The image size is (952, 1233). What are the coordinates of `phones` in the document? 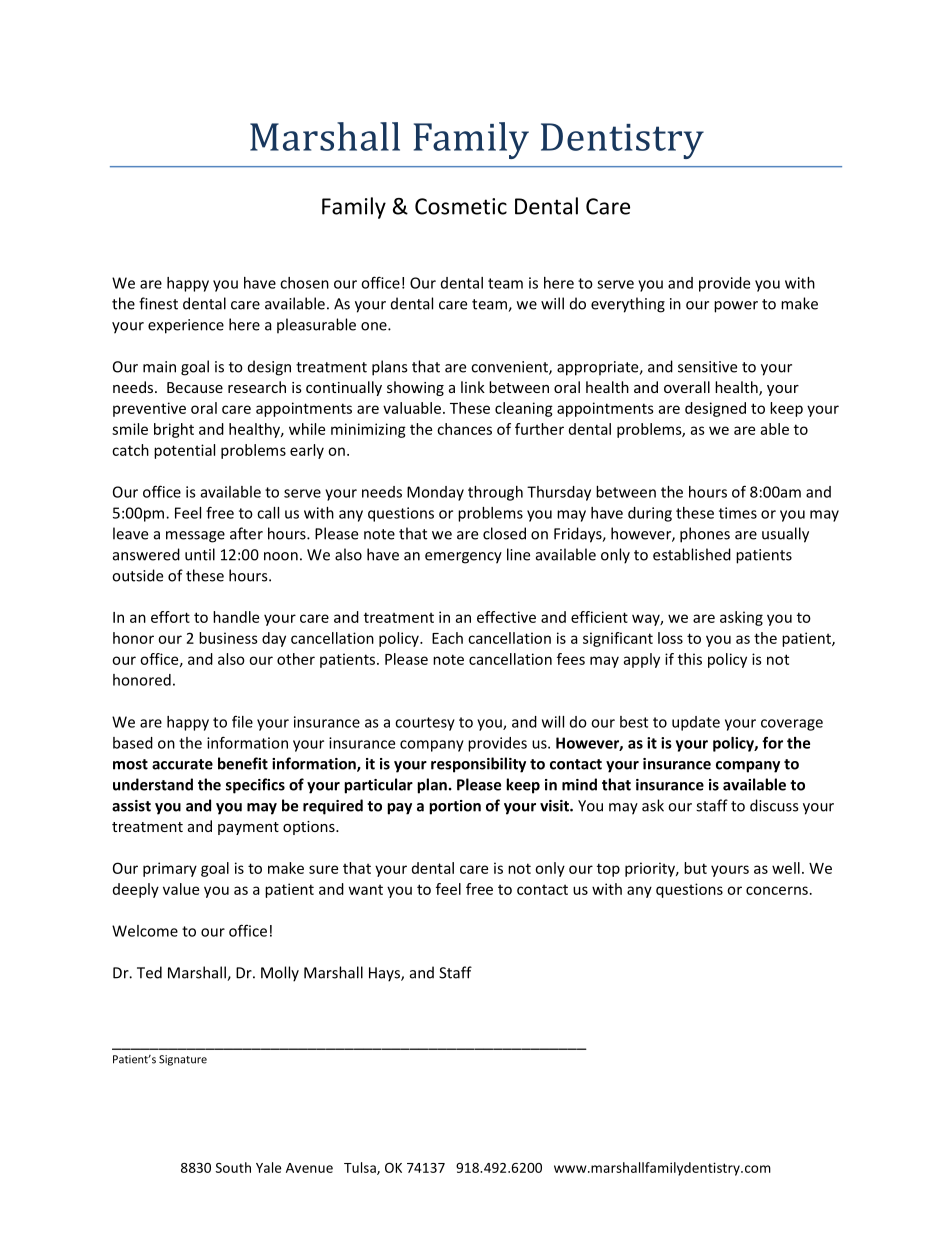 It's located at (705, 535).
